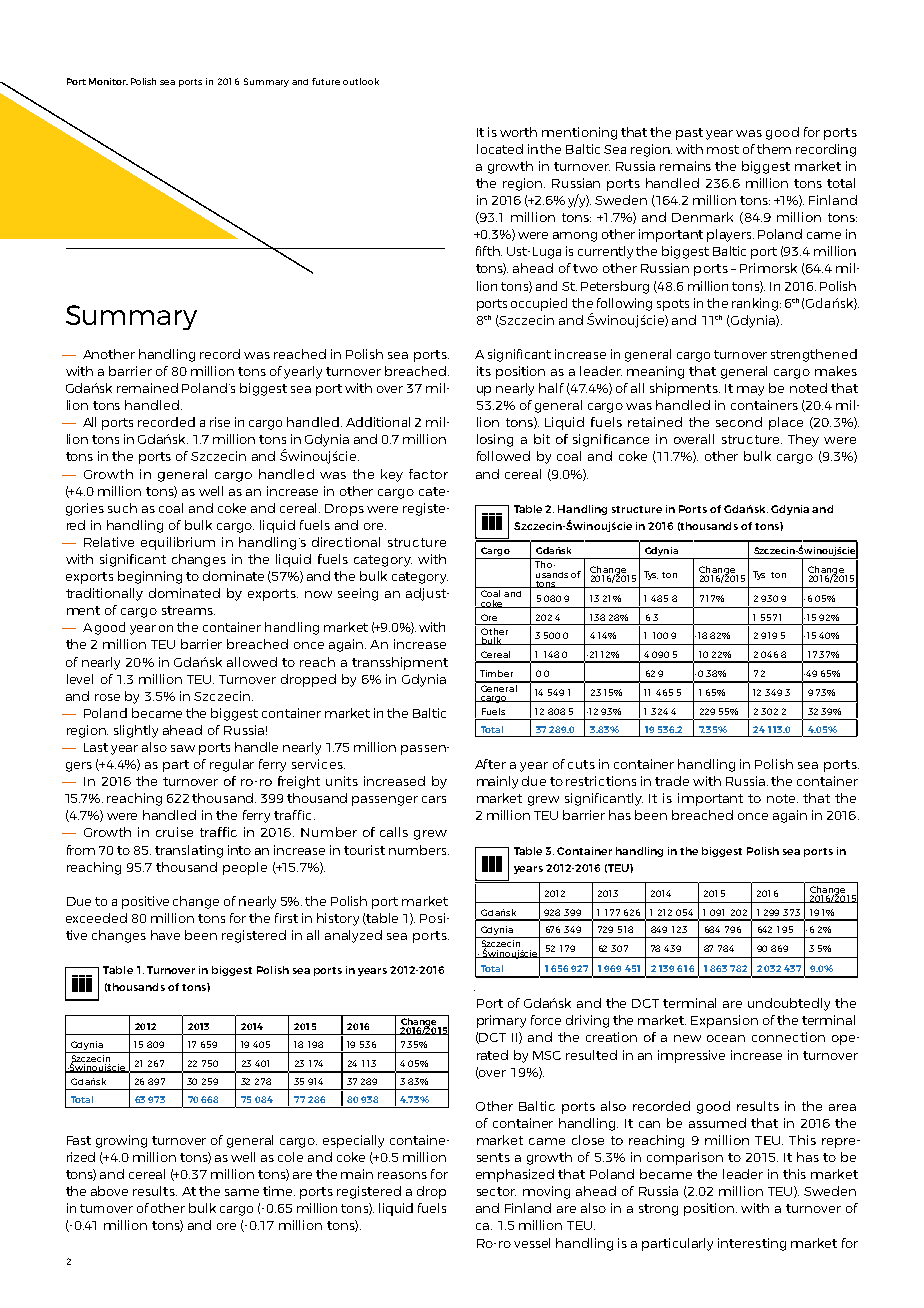 This screenshot has width=924, height=1308. What do you see at coordinates (108, 81) in the screenshot?
I see `Monitor` at bounding box center [108, 81].
